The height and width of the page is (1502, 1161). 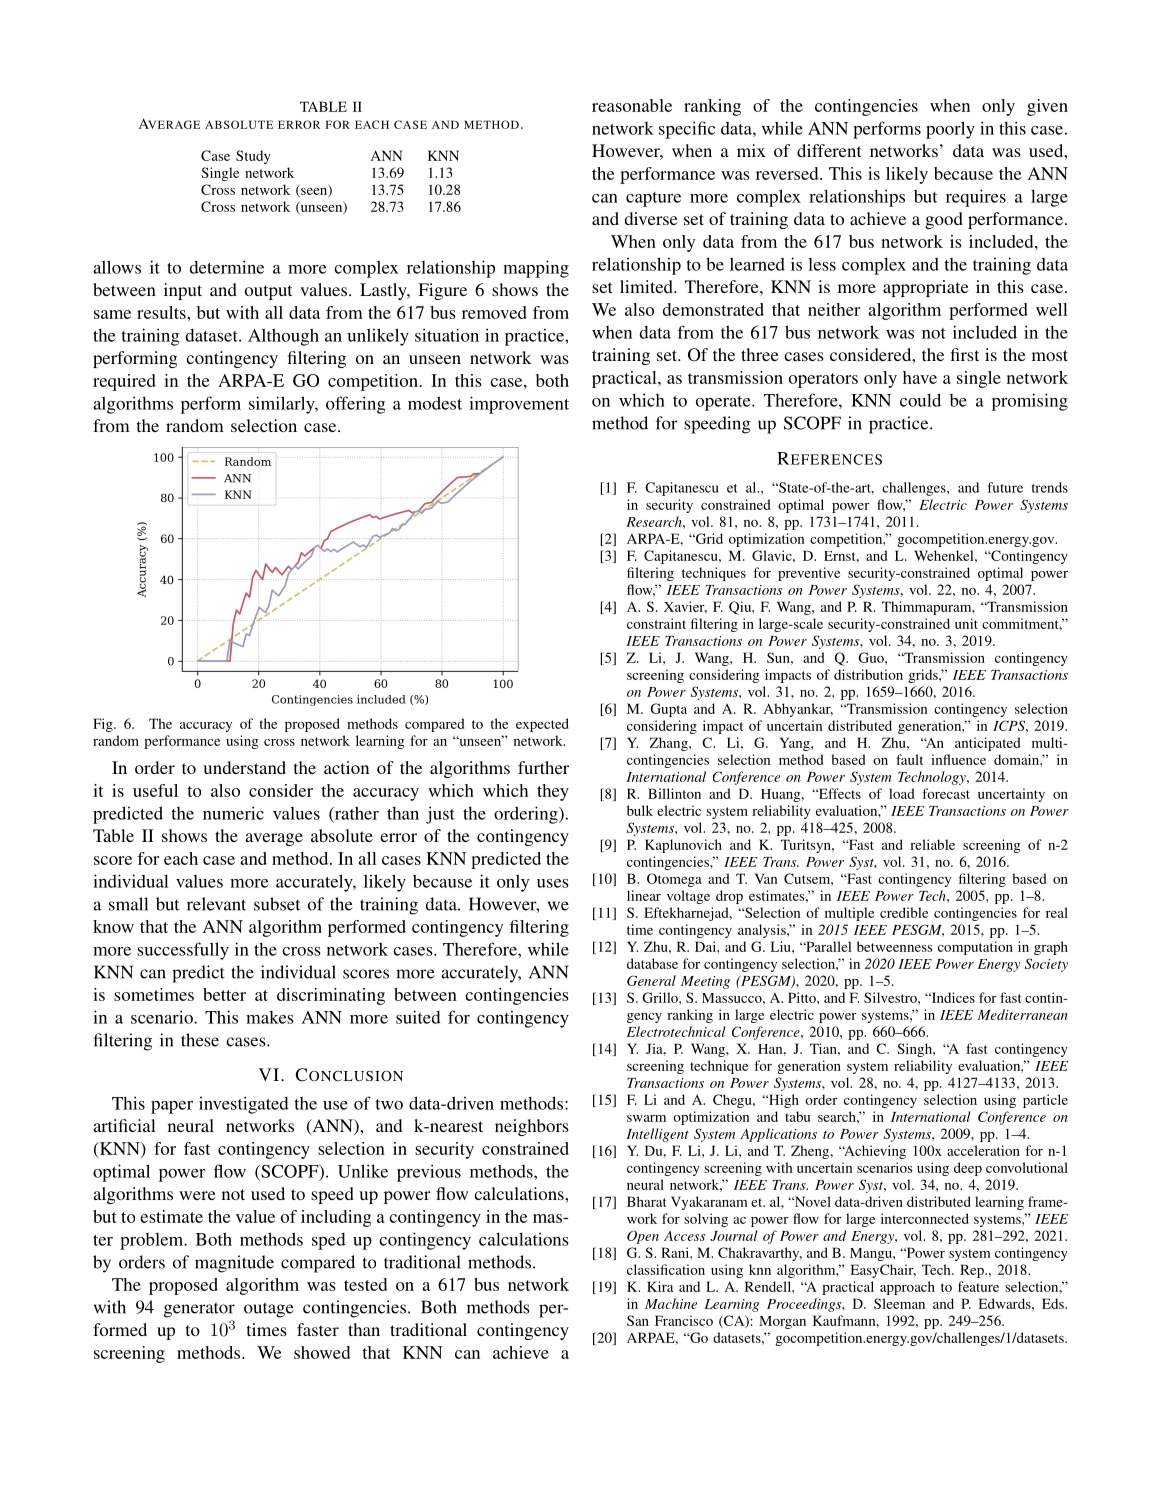 I want to click on San, so click(x=638, y=1320).
